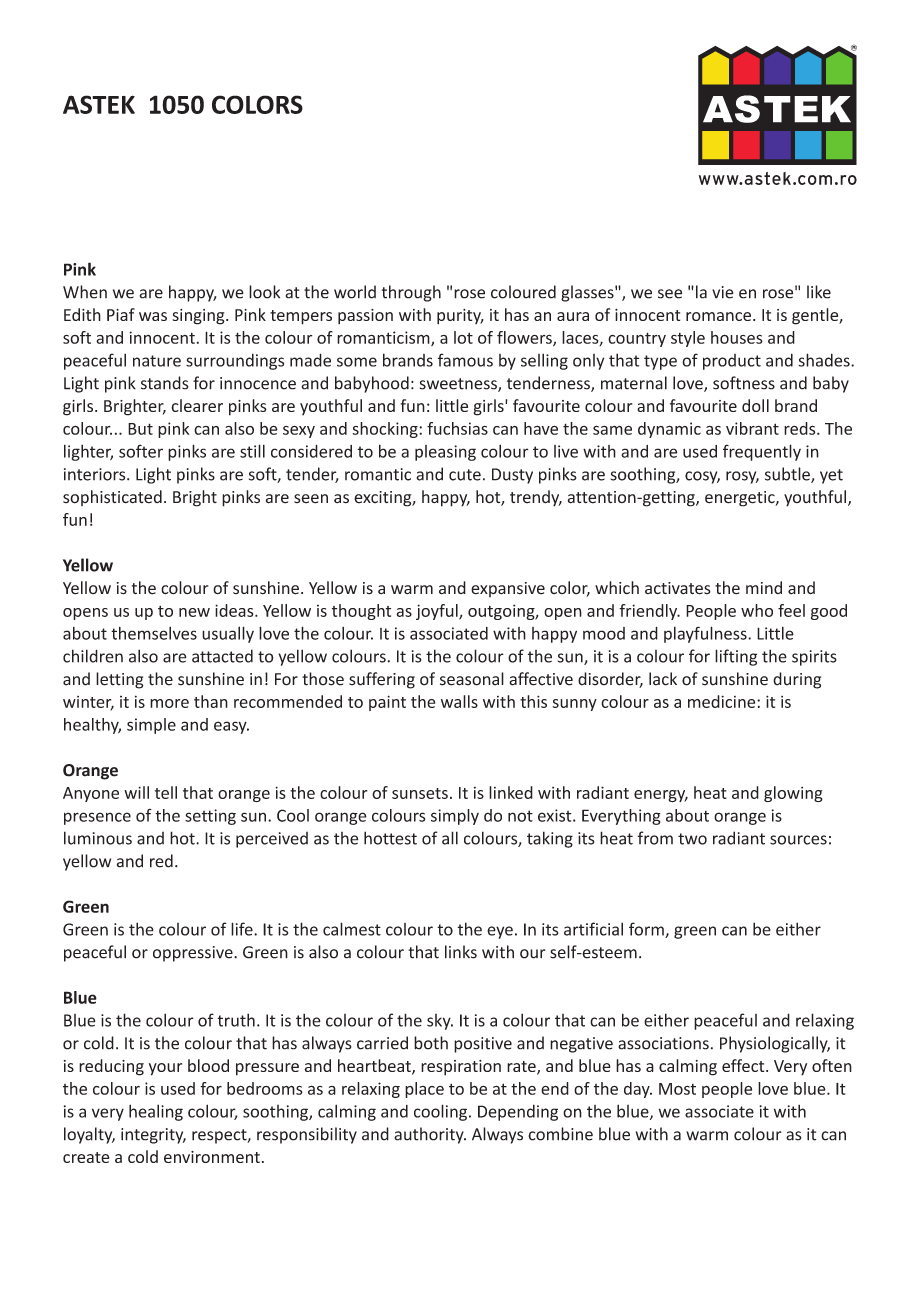  What do you see at coordinates (153, 316) in the screenshot?
I see `was` at bounding box center [153, 316].
